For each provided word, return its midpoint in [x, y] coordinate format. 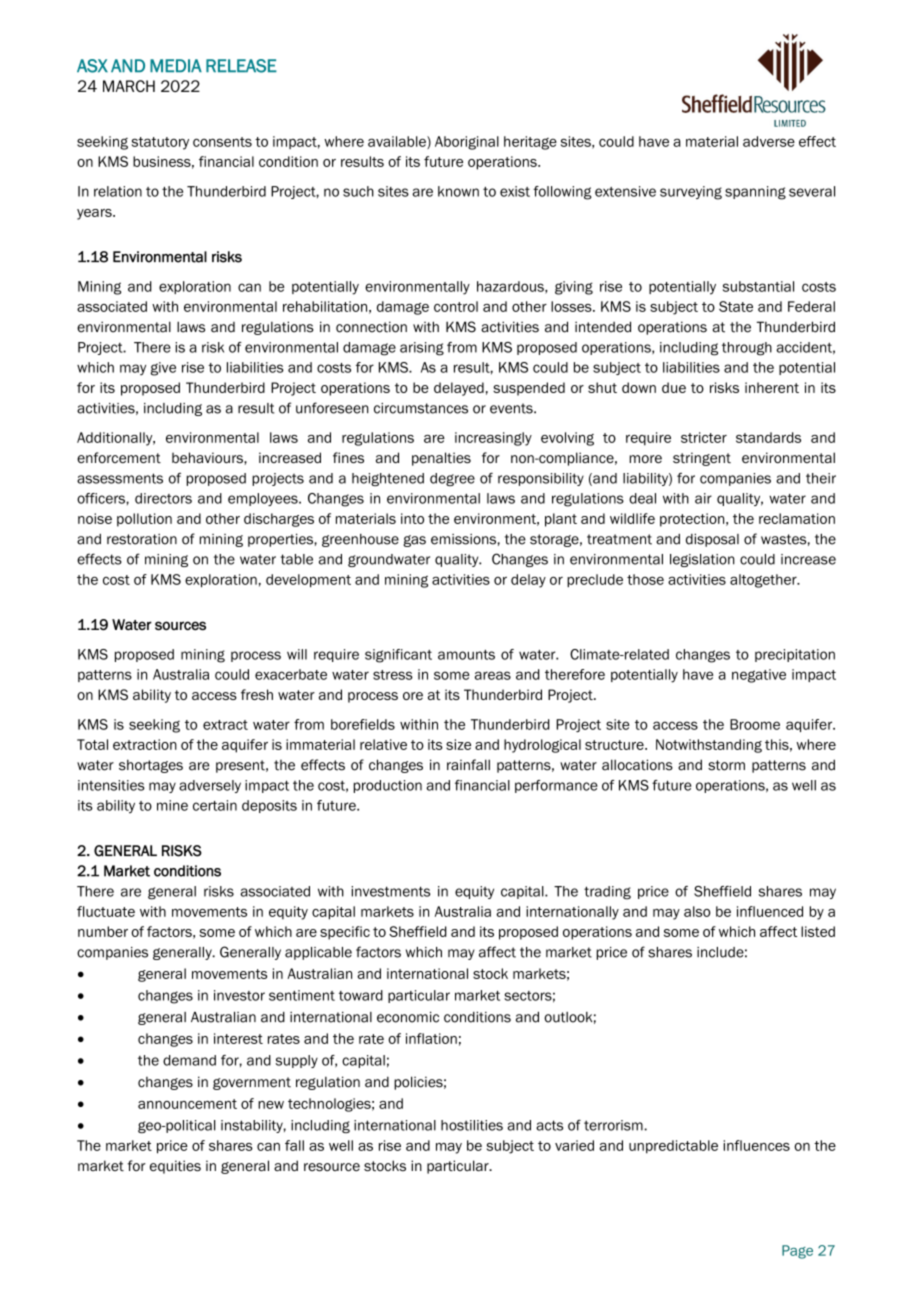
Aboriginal [467, 143]
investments [390, 891]
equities [175, 1167]
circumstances [421, 408]
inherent [772, 387]
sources [180, 626]
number [103, 931]
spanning [755, 193]
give [163, 369]
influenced [770, 911]
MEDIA [176, 65]
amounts [466, 655]
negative [759, 676]
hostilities [472, 1125]
